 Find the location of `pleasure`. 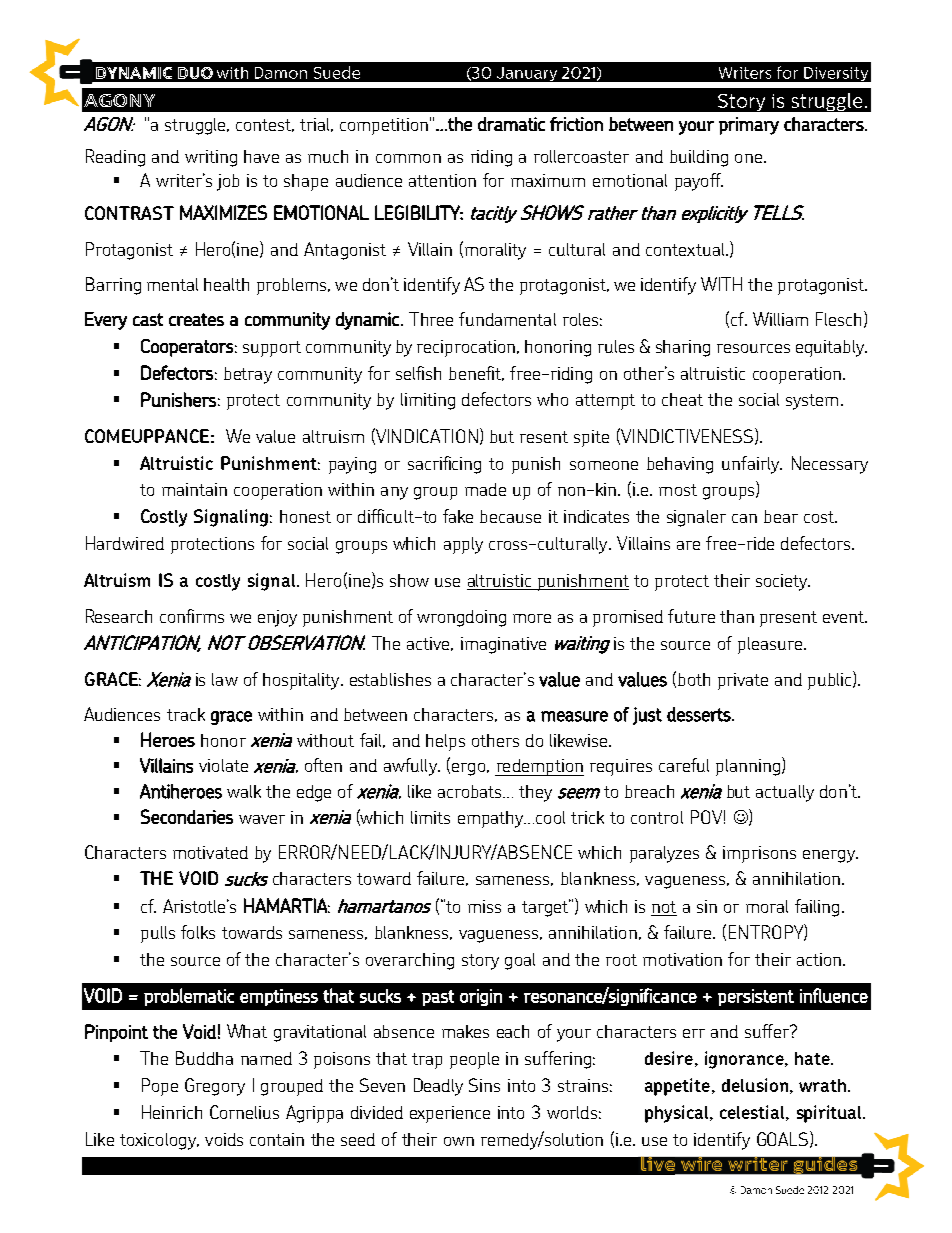

pleasure is located at coordinates (770, 645).
